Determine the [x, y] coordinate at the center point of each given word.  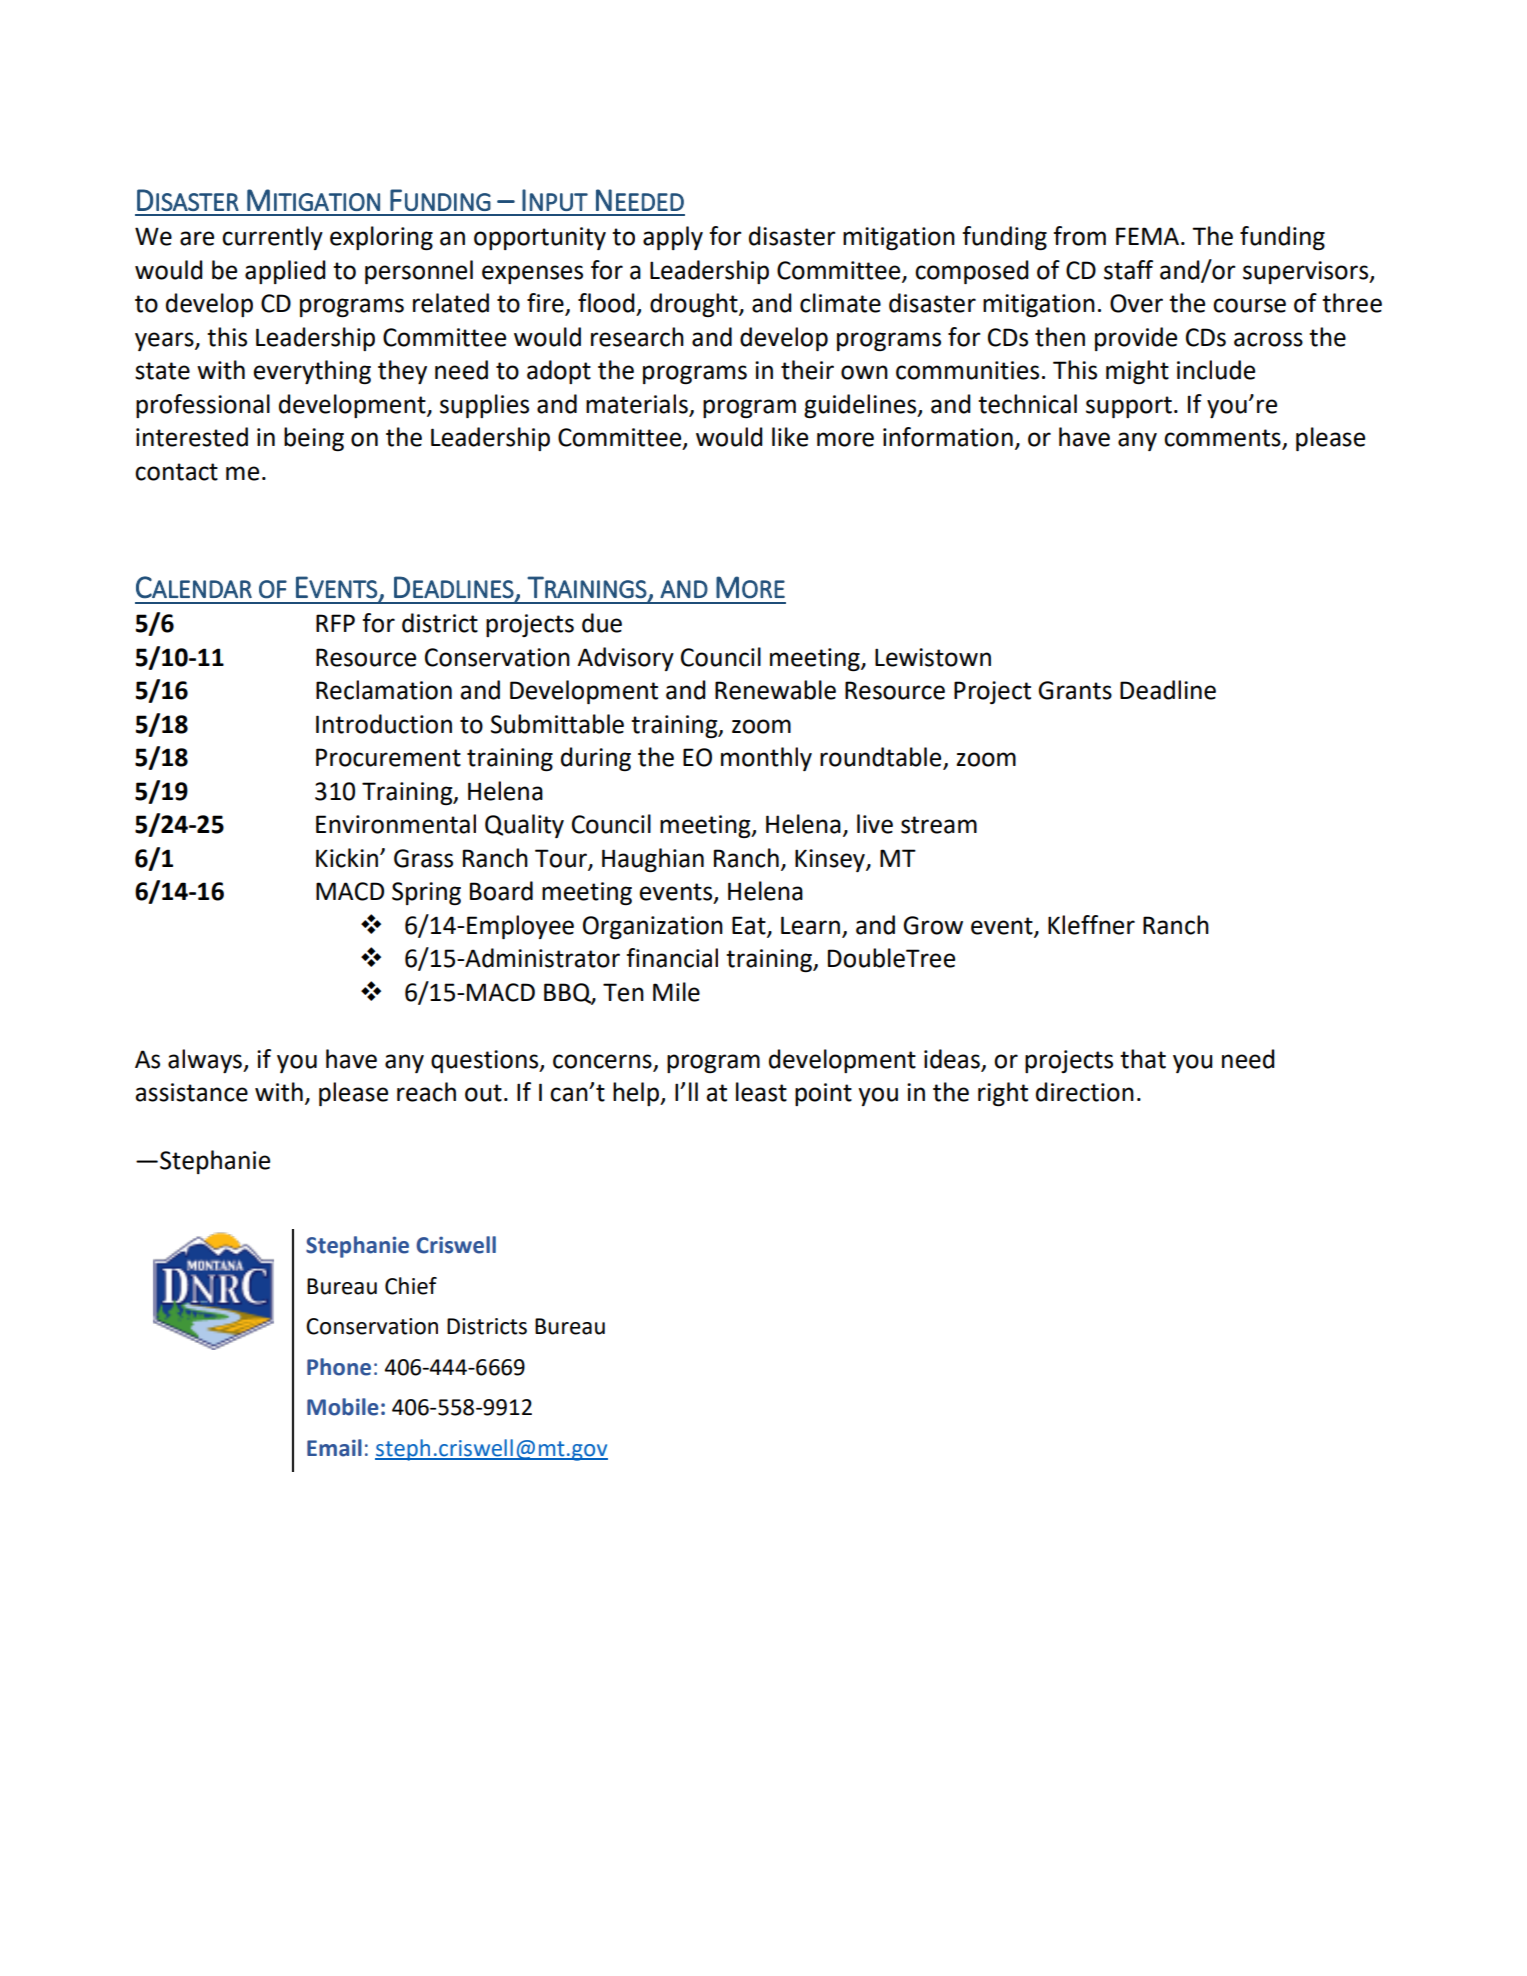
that [1143, 1059]
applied [285, 272]
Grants [1075, 690]
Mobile [343, 1407]
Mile [676, 992]
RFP [335, 623]
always [206, 1061]
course [1249, 305]
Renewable [775, 690]
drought [695, 305]
